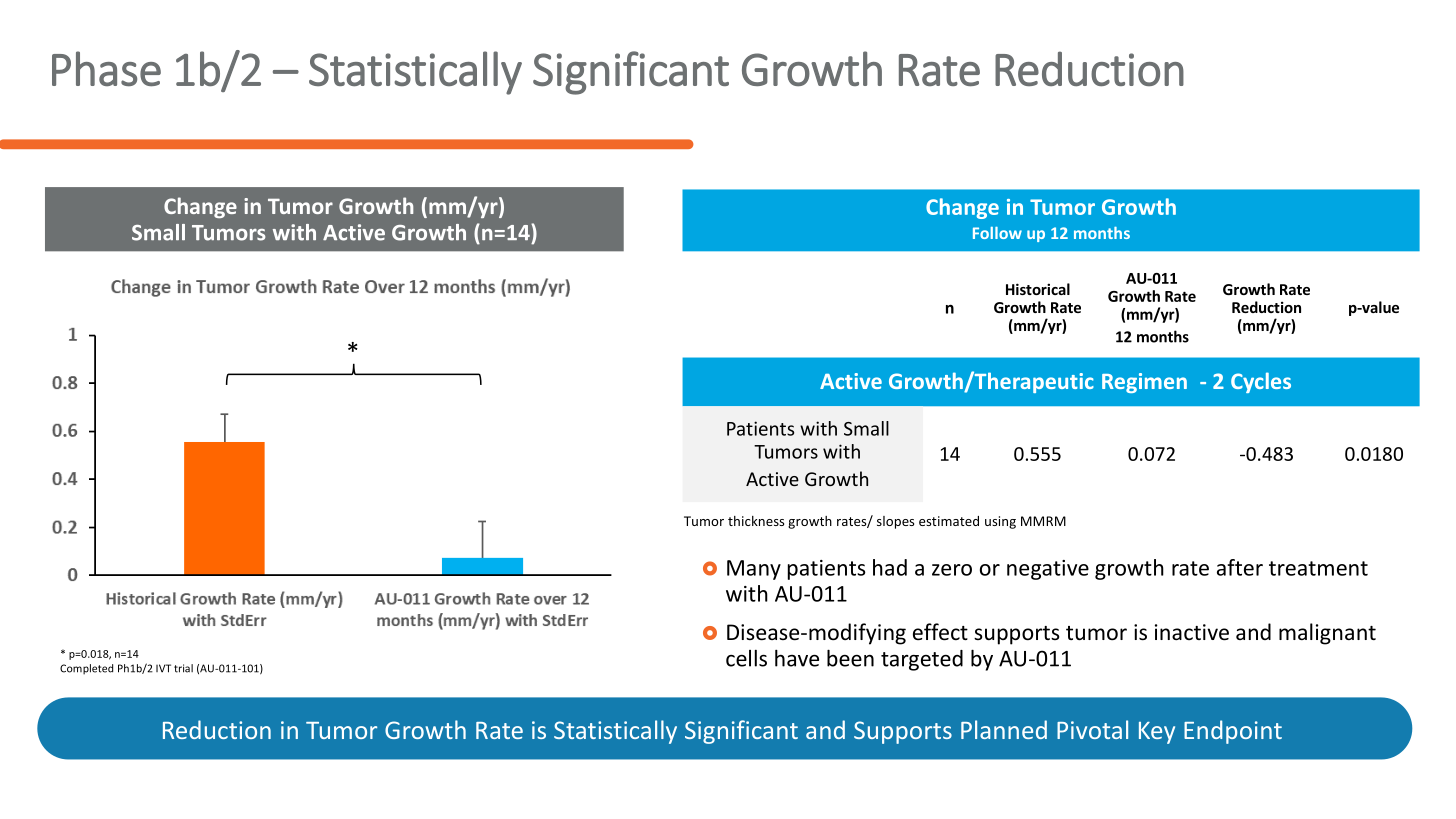 The image size is (1456, 819). What do you see at coordinates (1144, 383) in the screenshot?
I see `Regimen` at bounding box center [1144, 383].
